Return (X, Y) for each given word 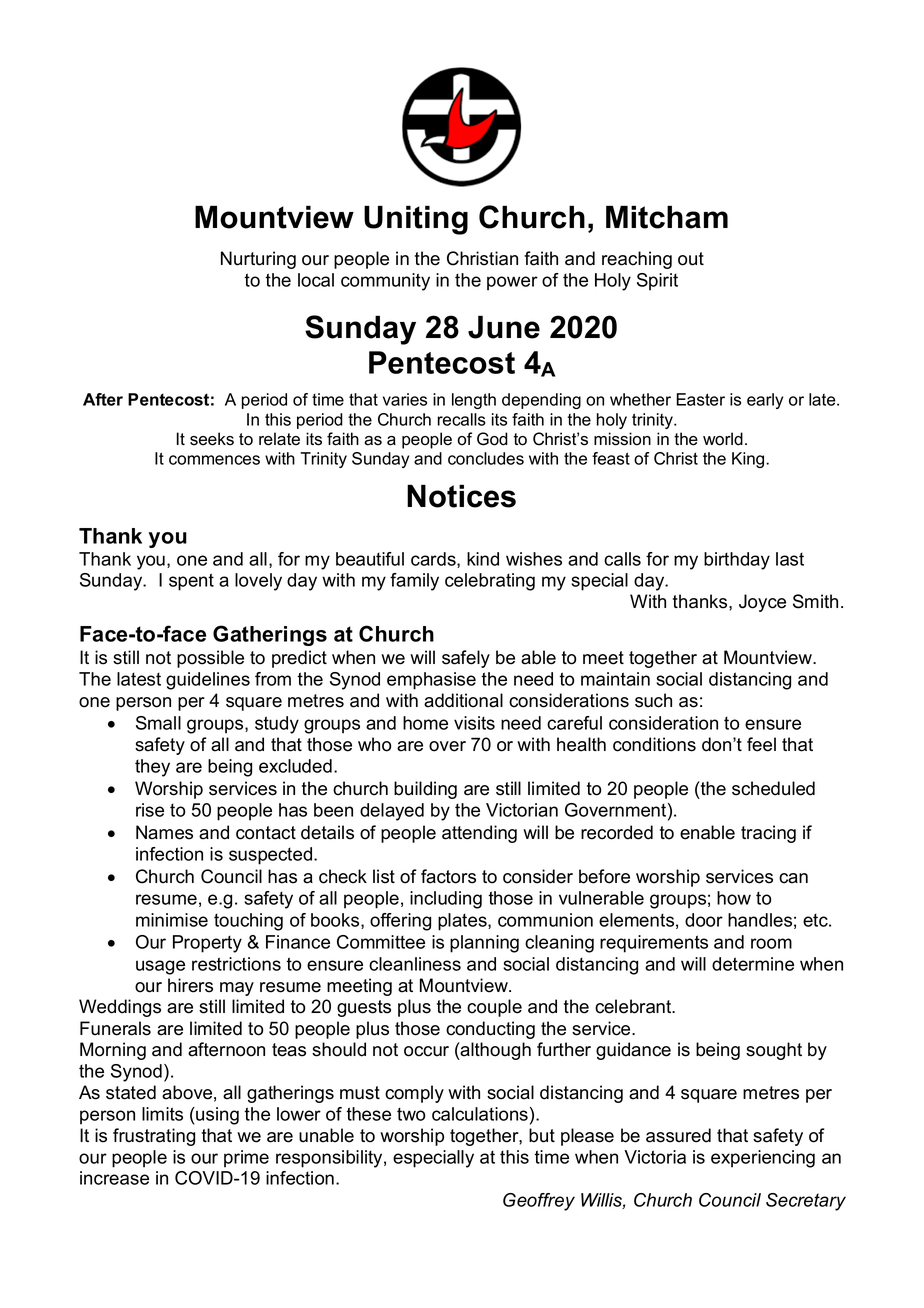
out (691, 259)
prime (246, 1159)
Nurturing (258, 260)
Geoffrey (539, 1202)
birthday (737, 561)
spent (191, 582)
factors (448, 876)
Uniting (416, 220)
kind (483, 559)
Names (164, 832)
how (734, 898)
